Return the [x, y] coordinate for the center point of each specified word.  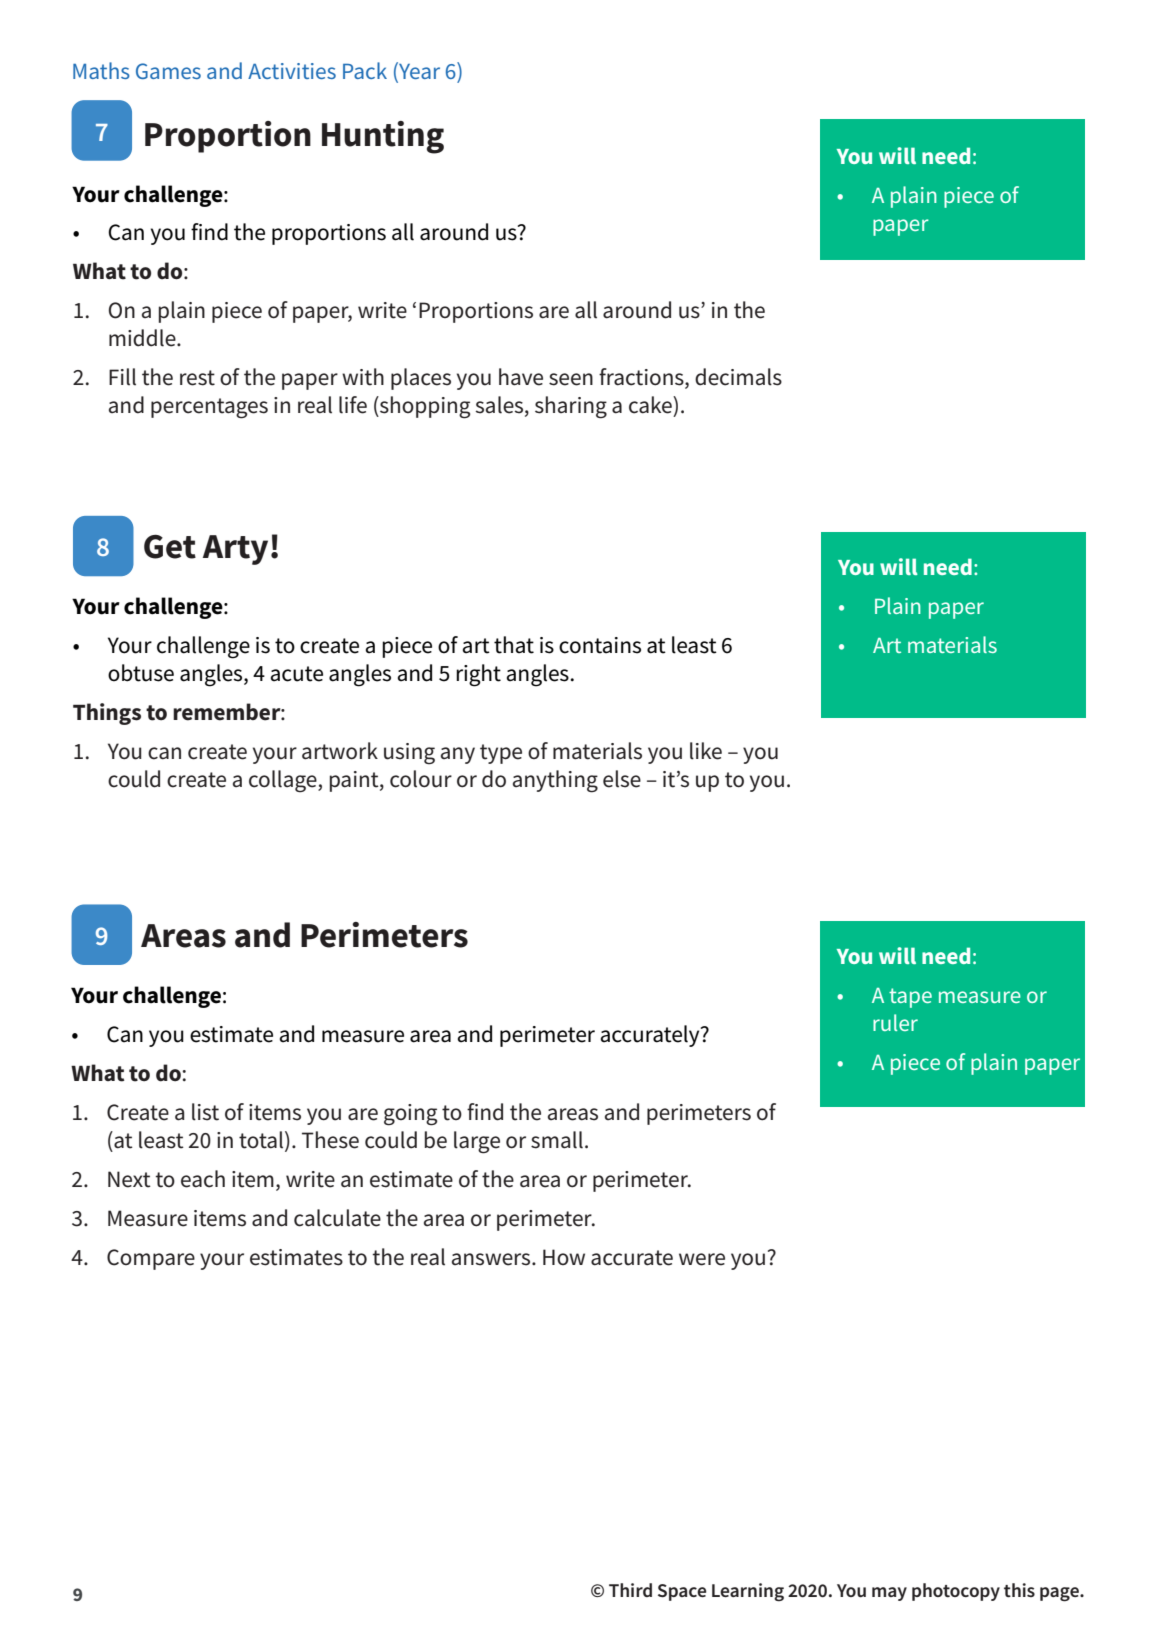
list [205, 1112]
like [706, 751]
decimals [738, 377]
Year [418, 72]
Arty [235, 550]
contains [600, 645]
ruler [895, 1022]
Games [168, 71]
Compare [151, 1259]
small [557, 1140]
